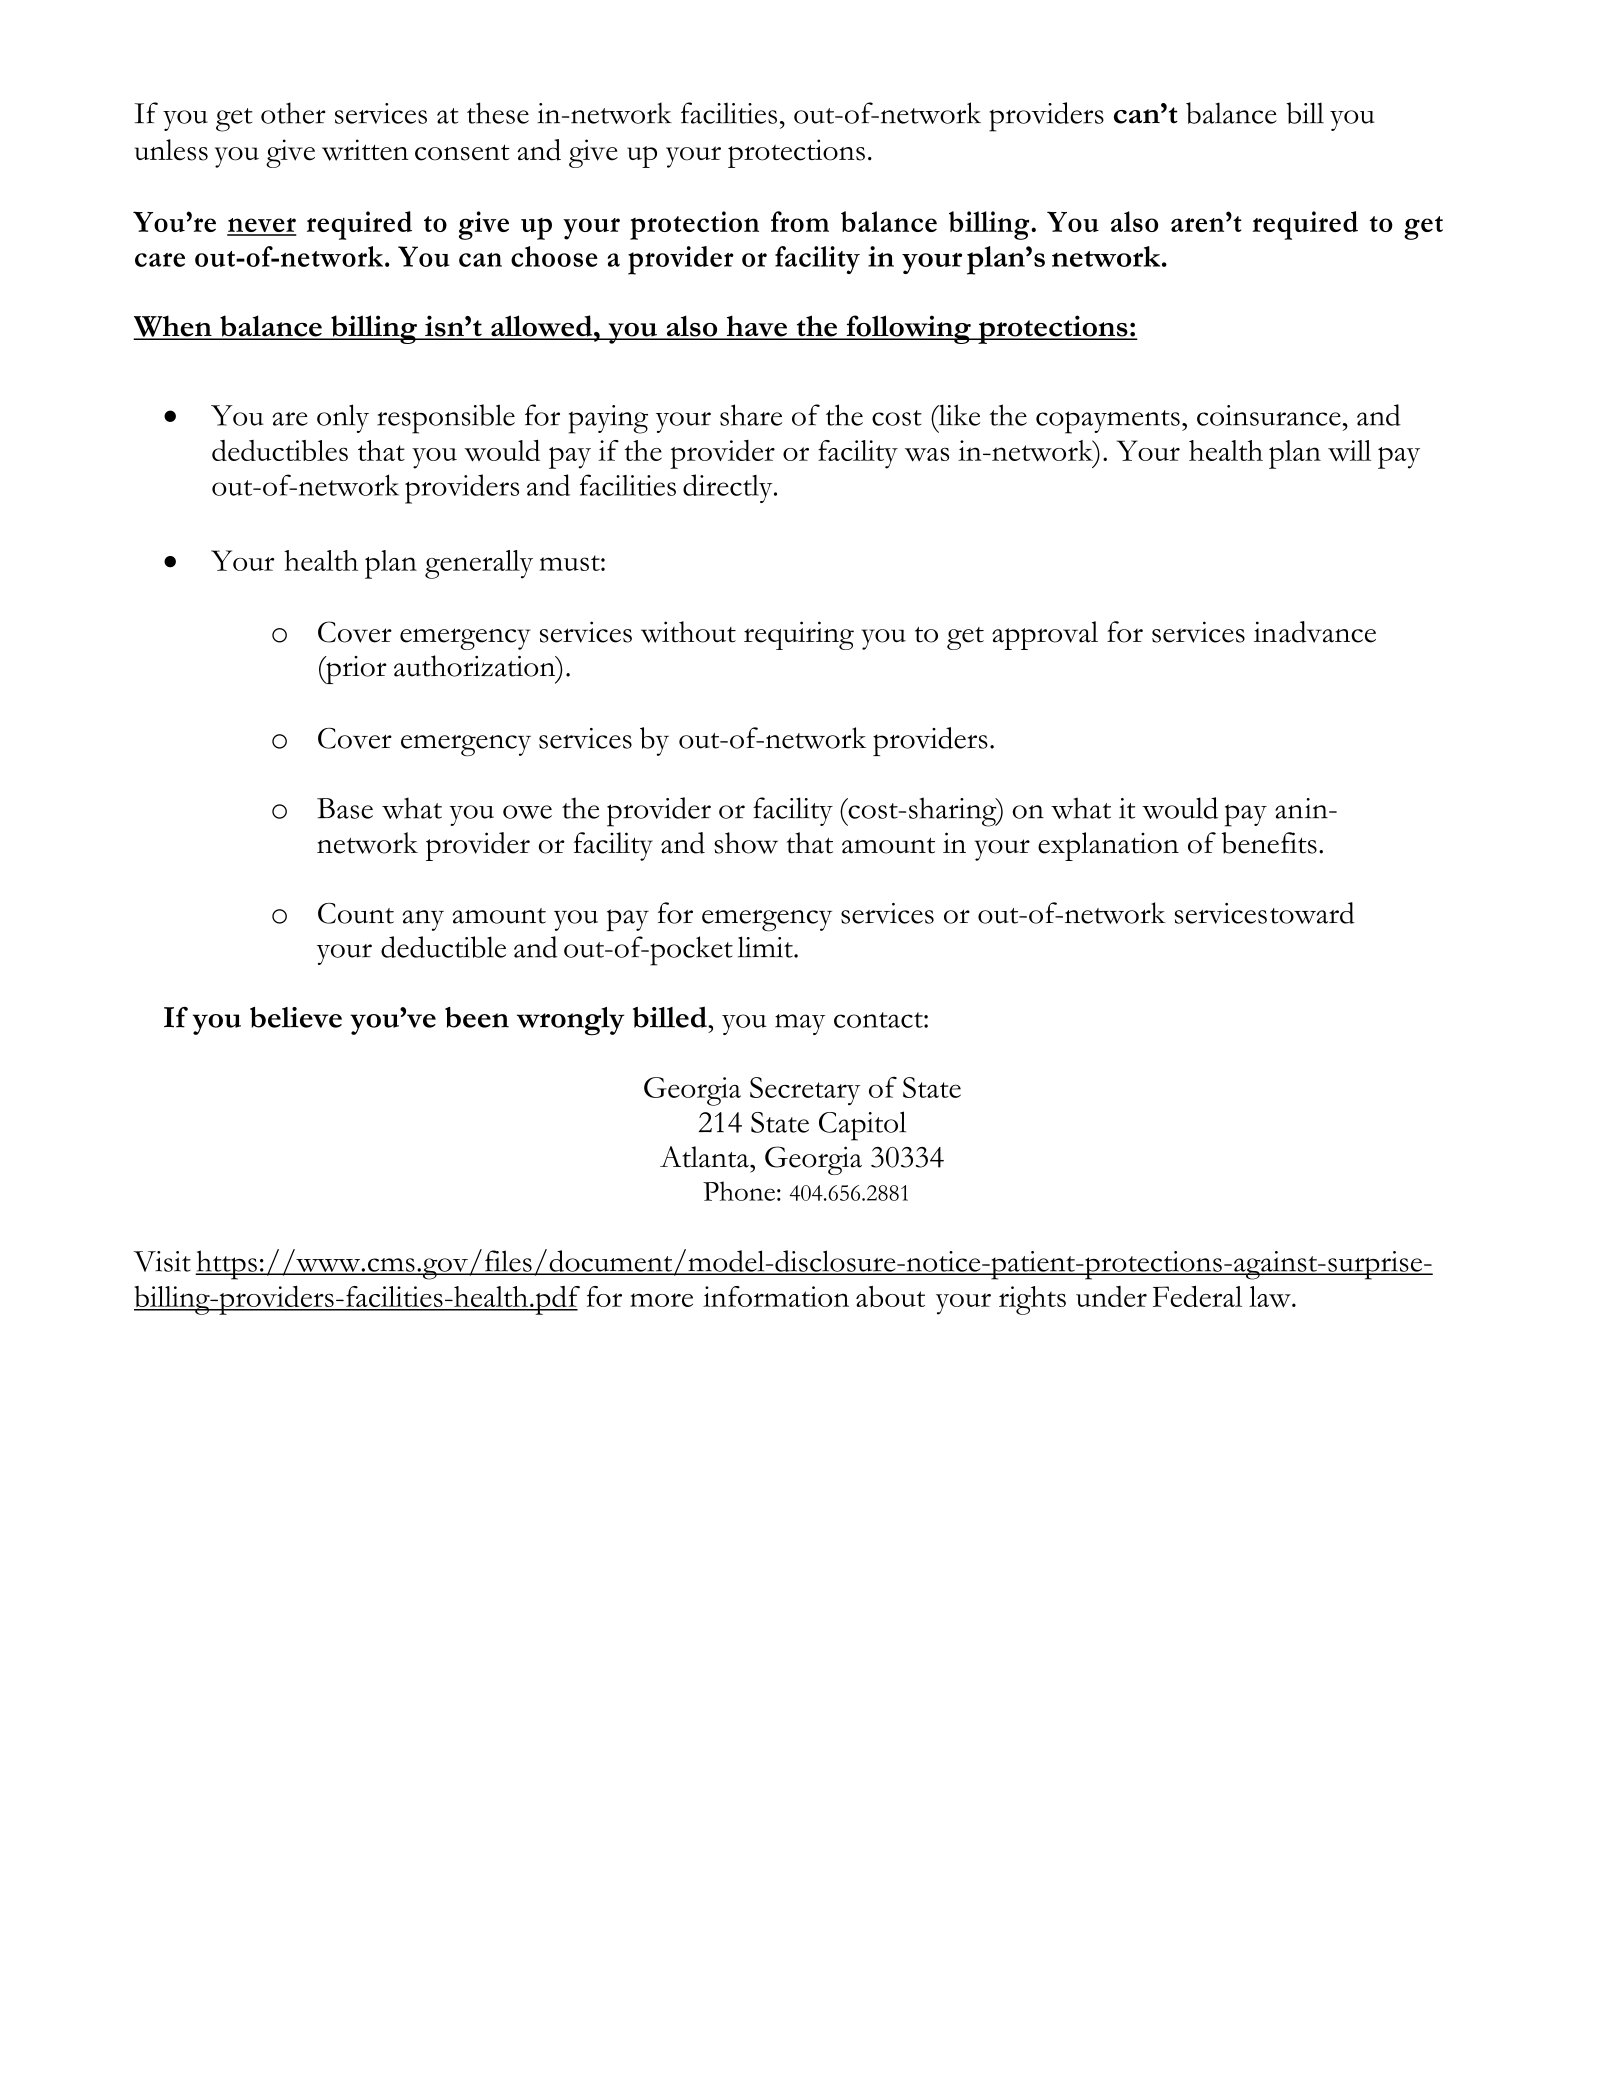  Describe the element at coordinates (908, 329) in the screenshot. I see `following` at that location.
